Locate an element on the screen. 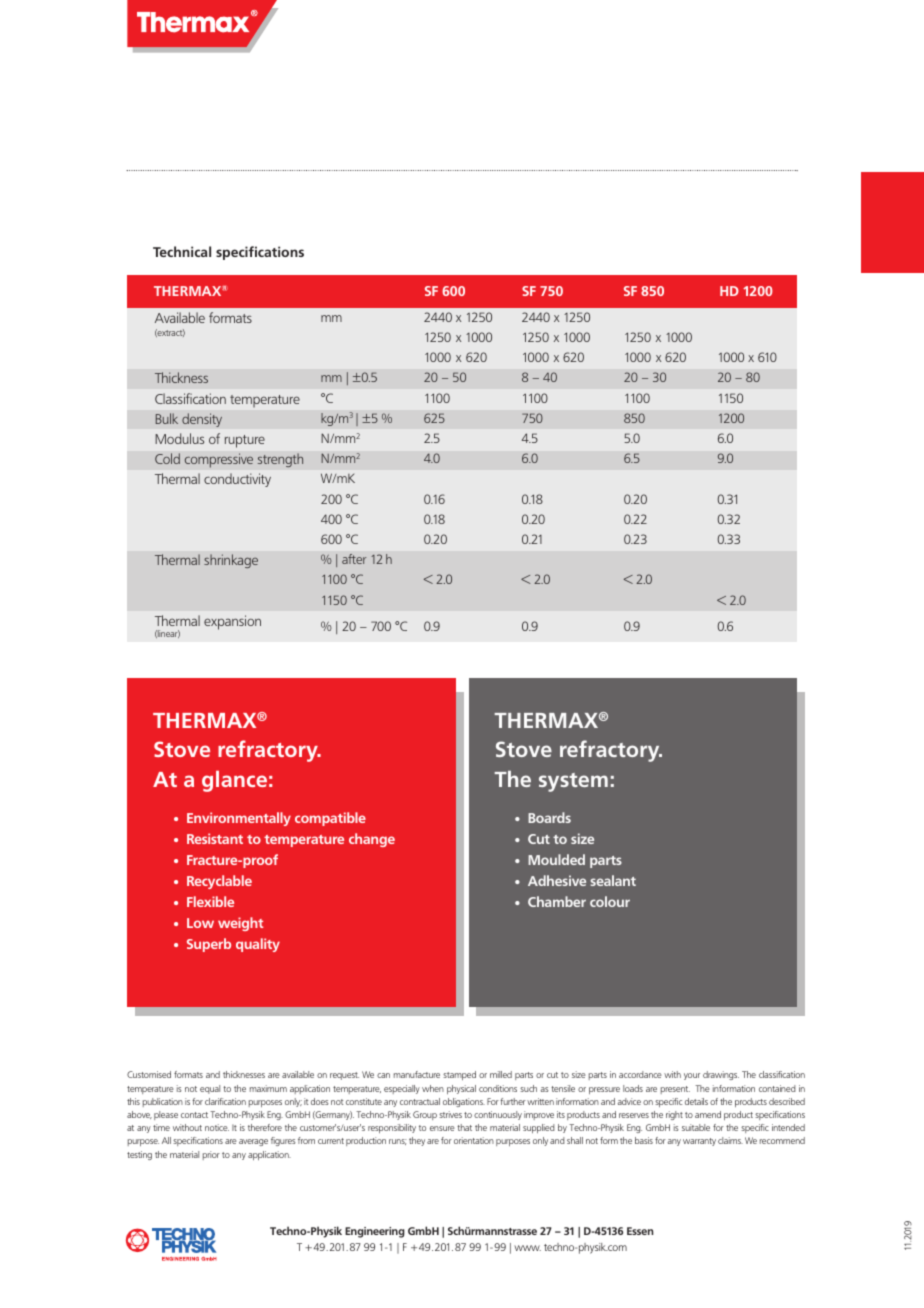 The image size is (924, 1308). shrinkage is located at coordinates (231, 561).
